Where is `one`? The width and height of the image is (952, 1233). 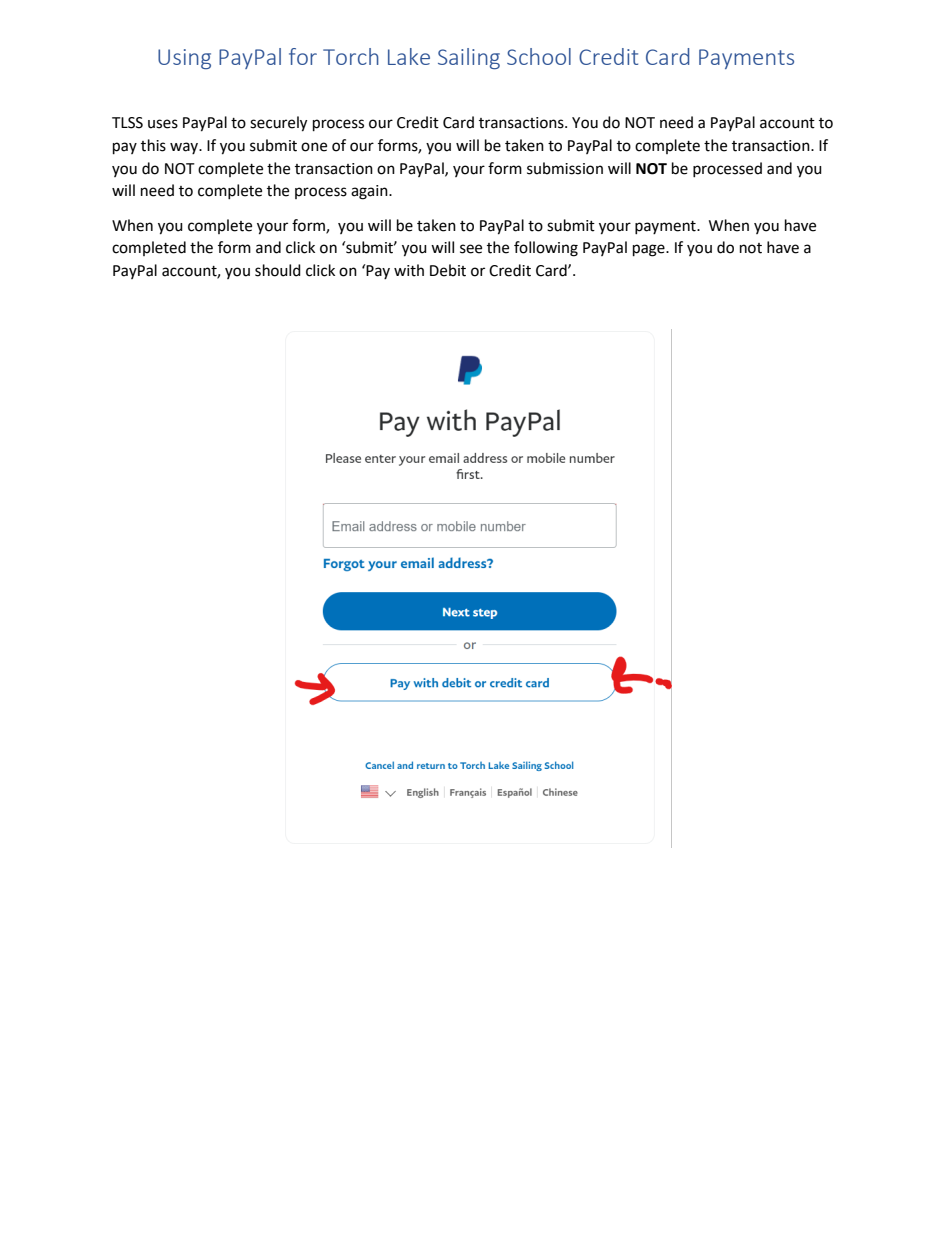 one is located at coordinates (314, 147).
